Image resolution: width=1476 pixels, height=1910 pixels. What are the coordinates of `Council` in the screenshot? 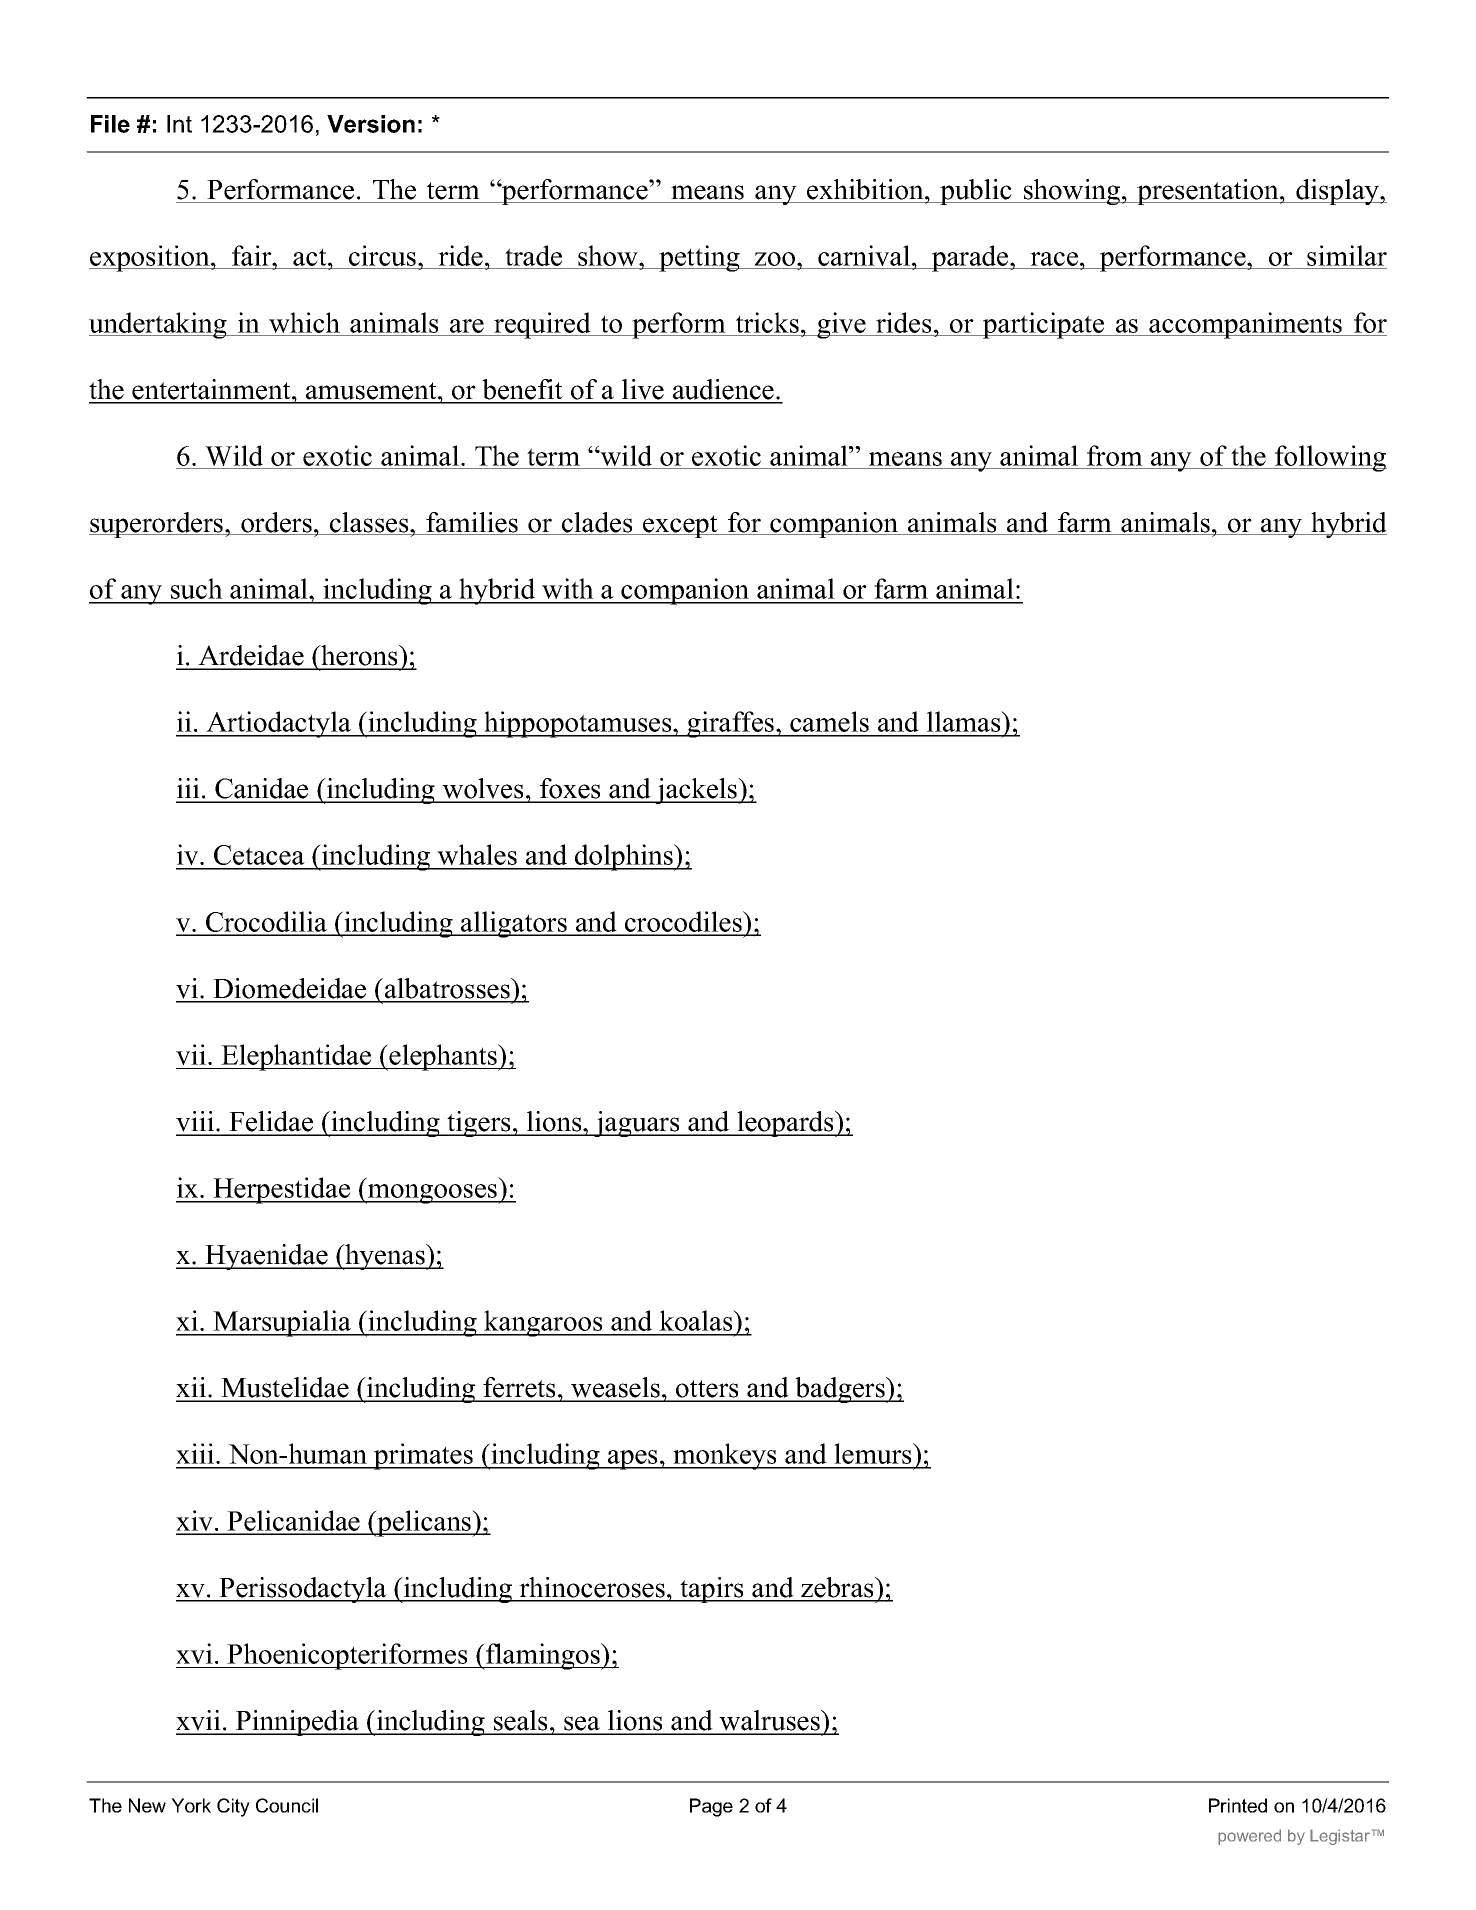 It's located at (287, 1805).
